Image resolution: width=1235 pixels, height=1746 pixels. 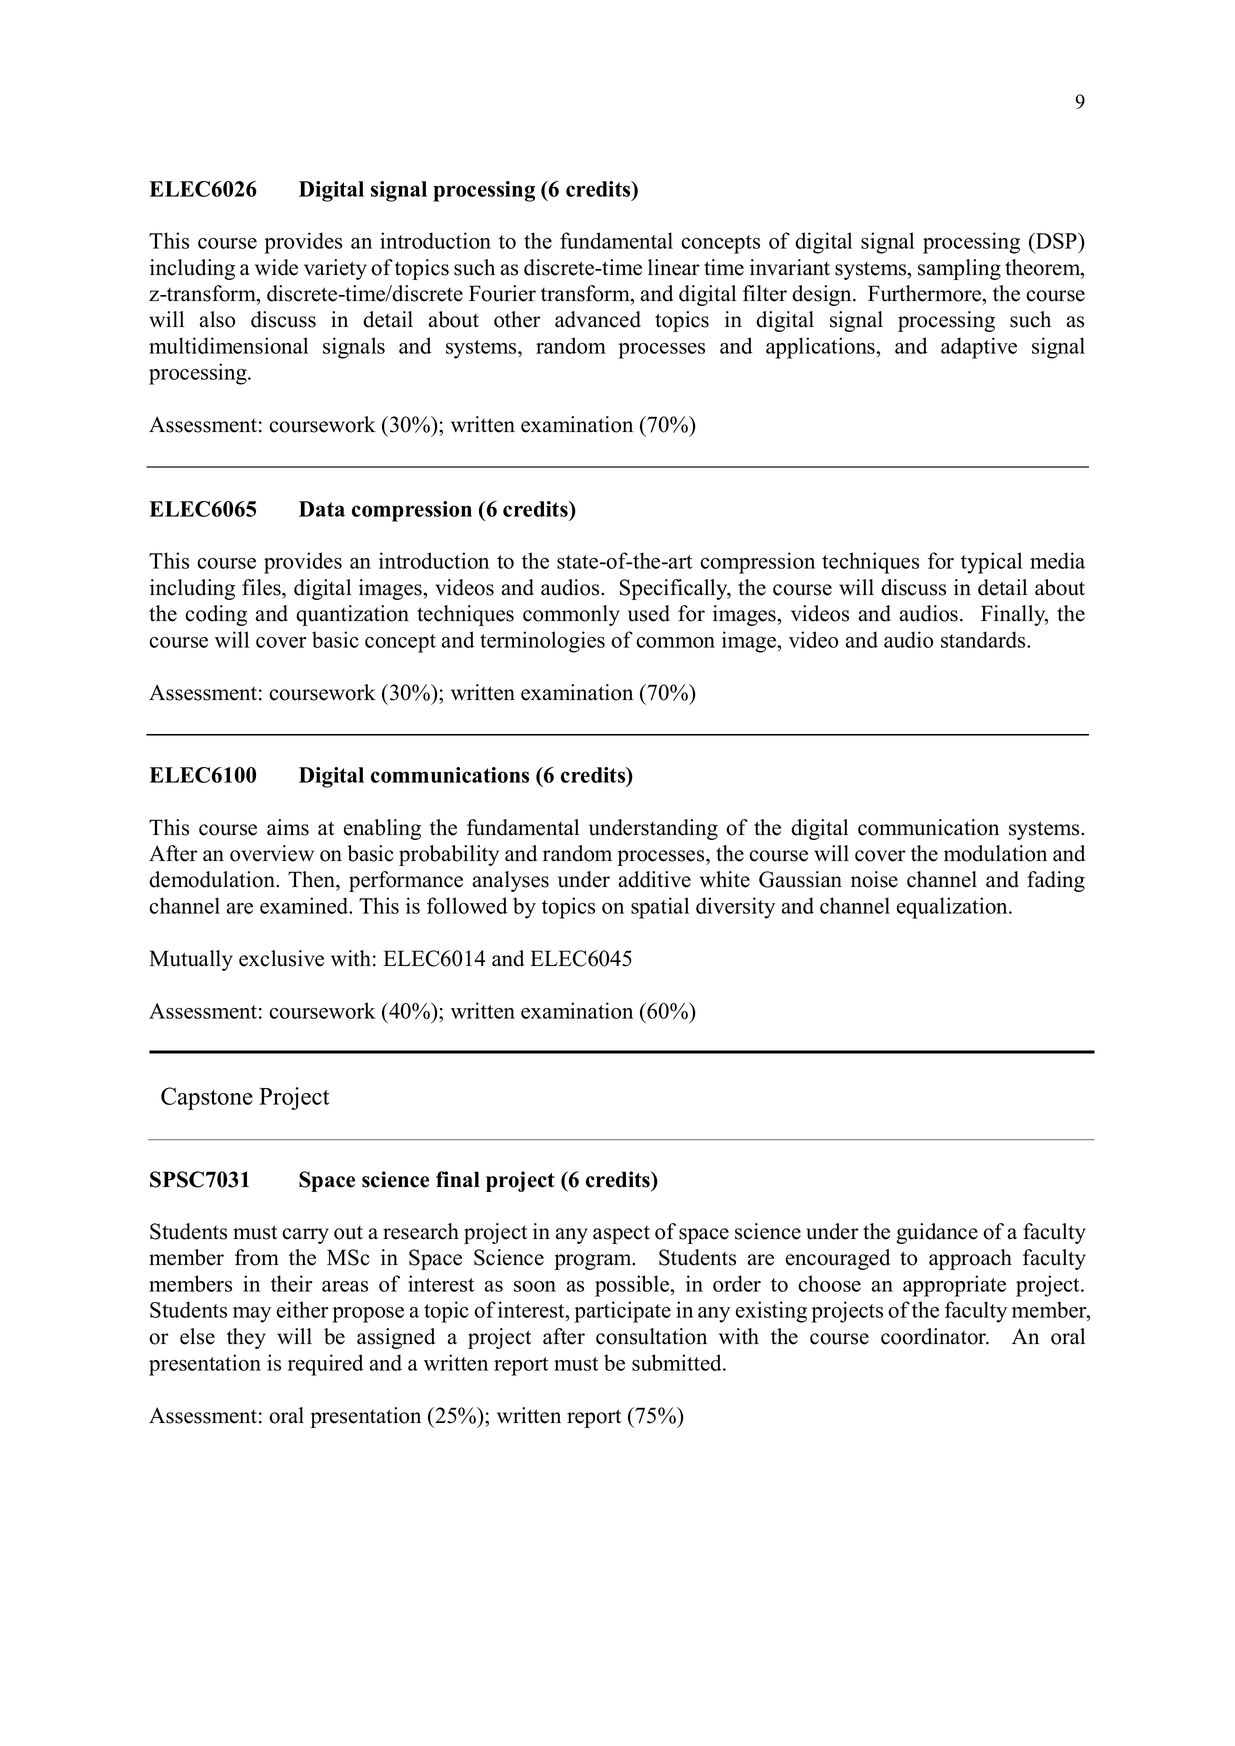 What do you see at coordinates (276, 267) in the image?
I see `wide` at bounding box center [276, 267].
